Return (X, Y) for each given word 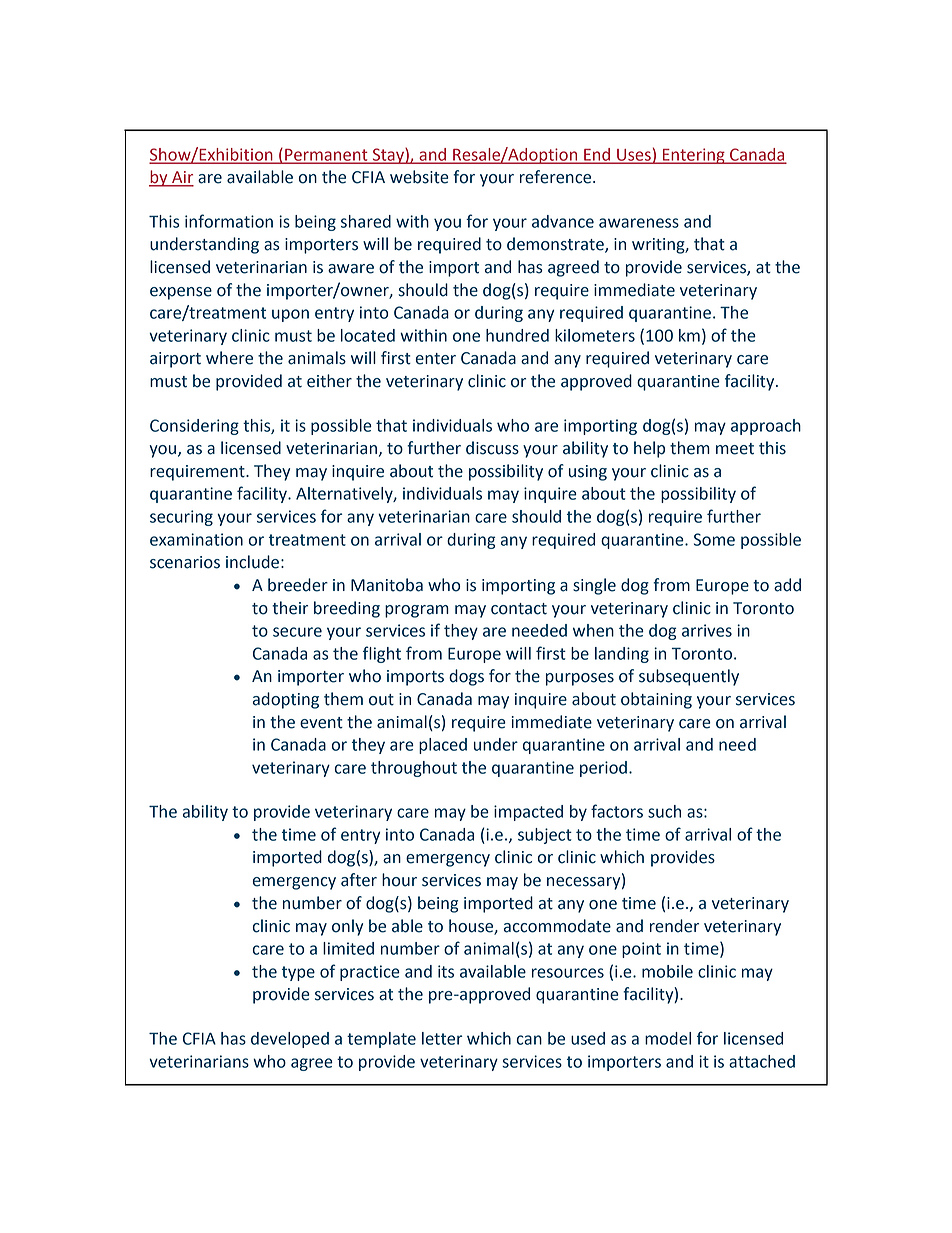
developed (290, 1040)
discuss (492, 448)
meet (735, 449)
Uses (634, 156)
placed (443, 746)
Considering (194, 427)
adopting (286, 700)
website (419, 177)
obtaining (656, 700)
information (229, 221)
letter (442, 1038)
